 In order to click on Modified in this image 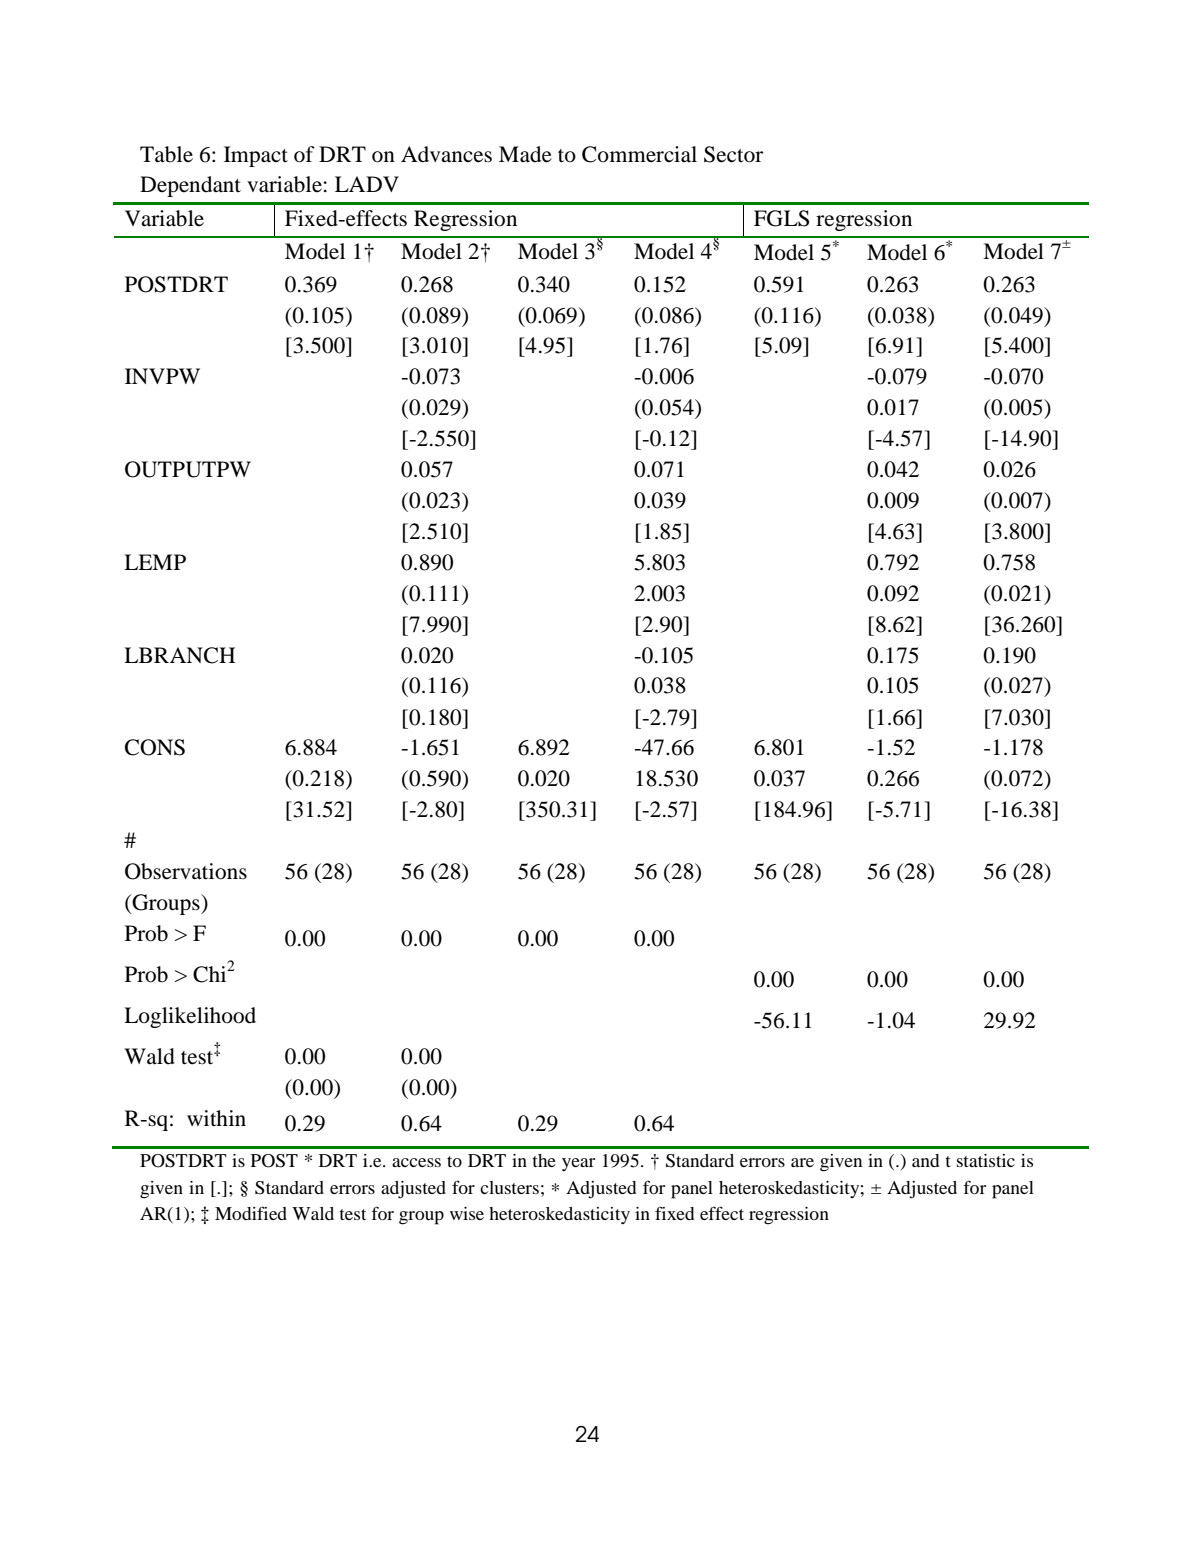, I will do `click(251, 1213)`.
